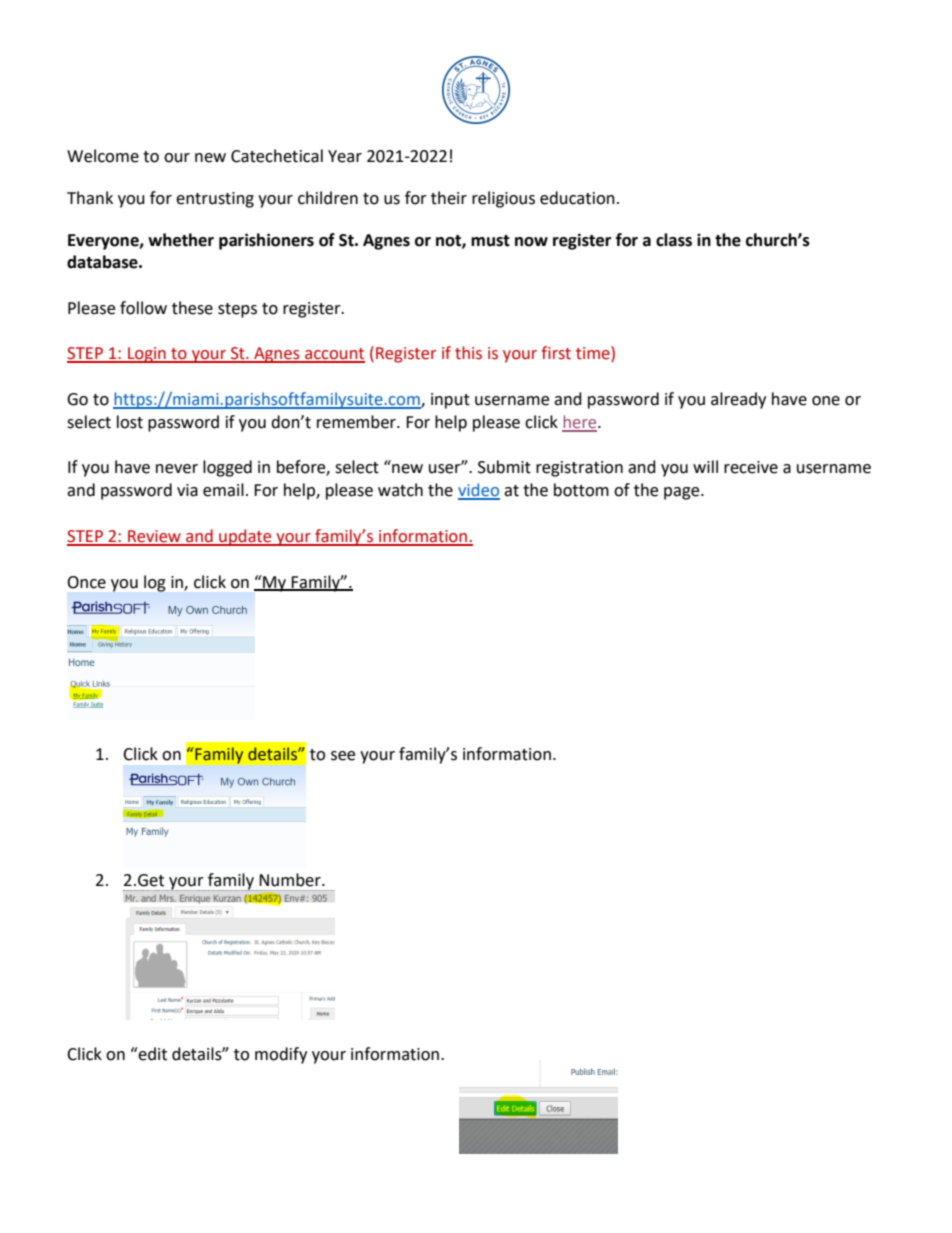 The width and height of the page is (952, 1233). What do you see at coordinates (594, 354) in the page?
I see `time` at bounding box center [594, 354].
